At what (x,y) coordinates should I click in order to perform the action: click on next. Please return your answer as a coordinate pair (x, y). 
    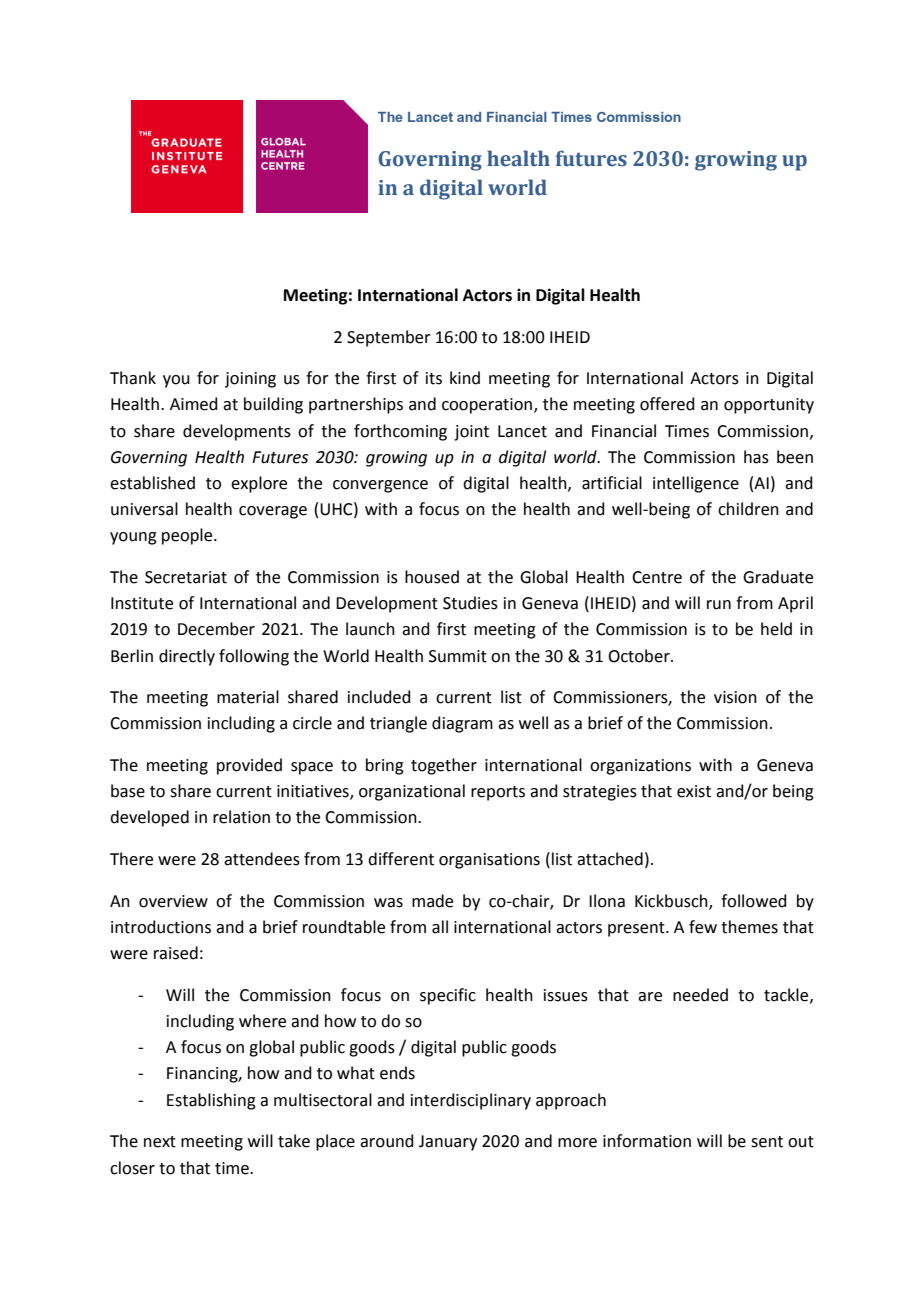
    Looking at the image, I should click on (160, 1142).
